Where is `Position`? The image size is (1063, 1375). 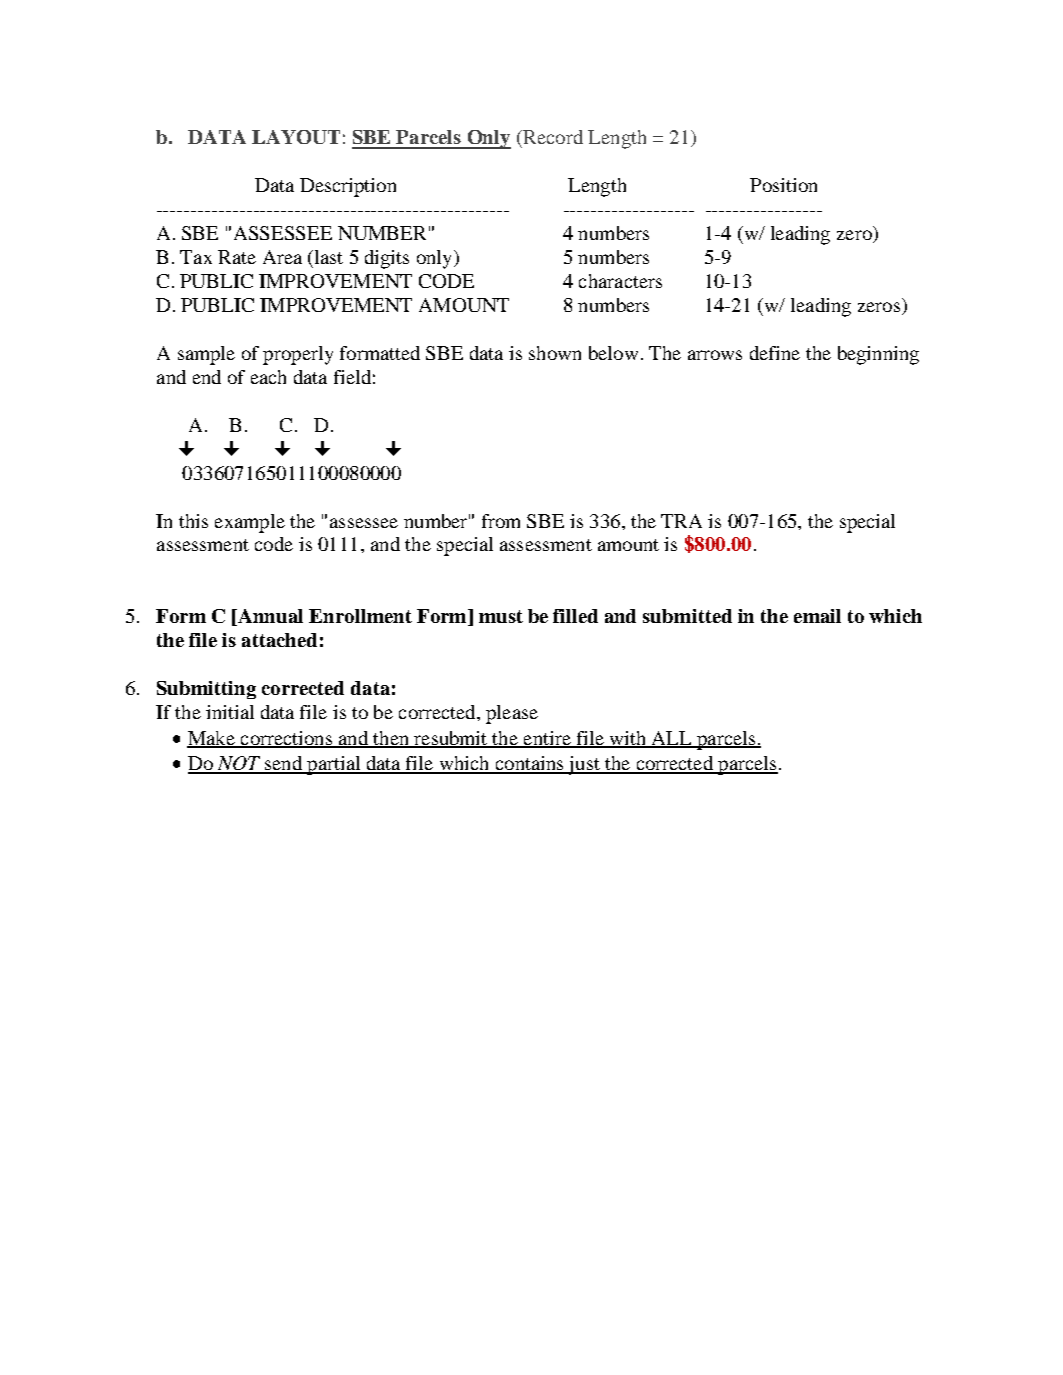
Position is located at coordinates (783, 185).
